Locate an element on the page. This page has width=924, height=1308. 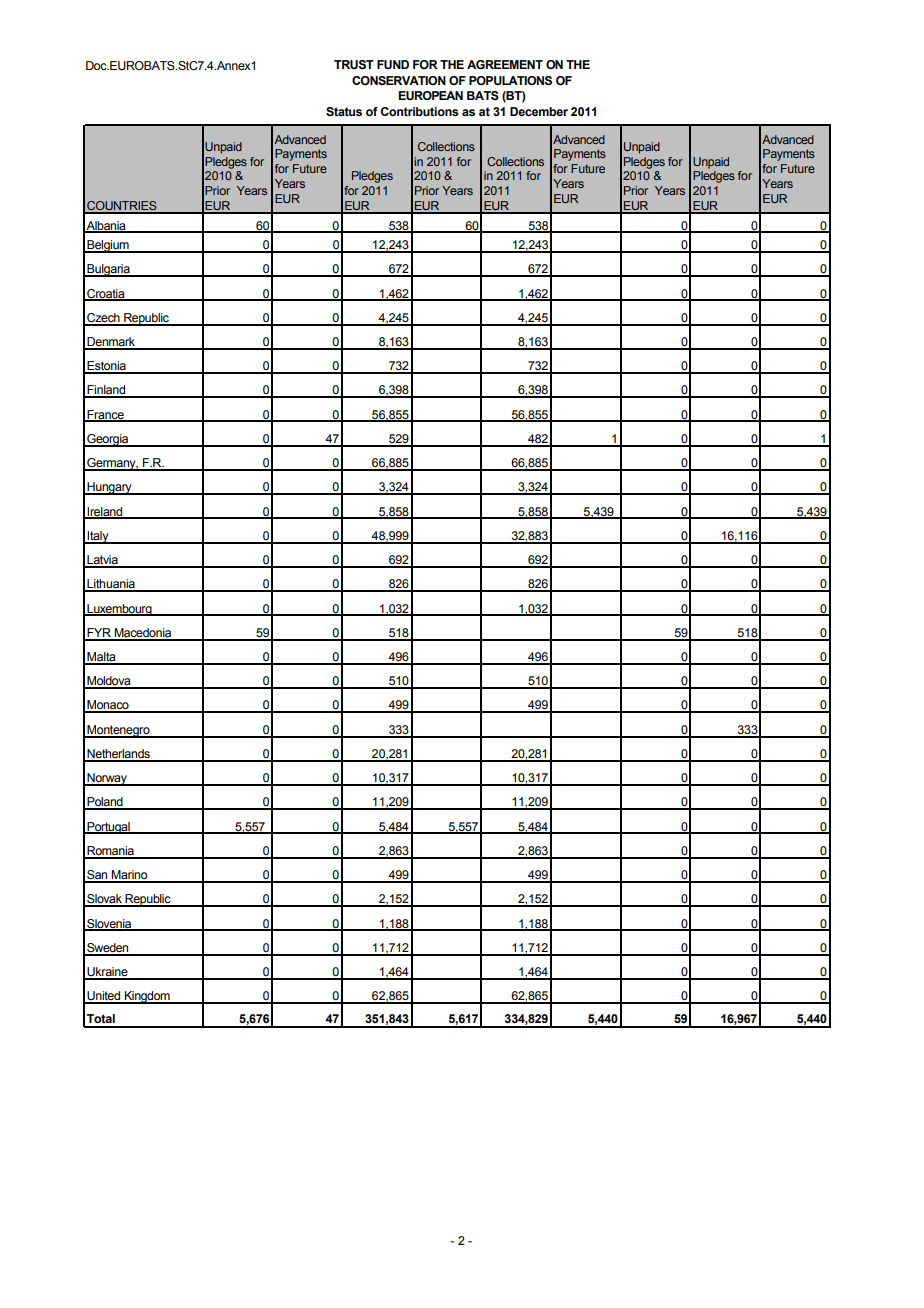
Marino is located at coordinates (130, 876).
